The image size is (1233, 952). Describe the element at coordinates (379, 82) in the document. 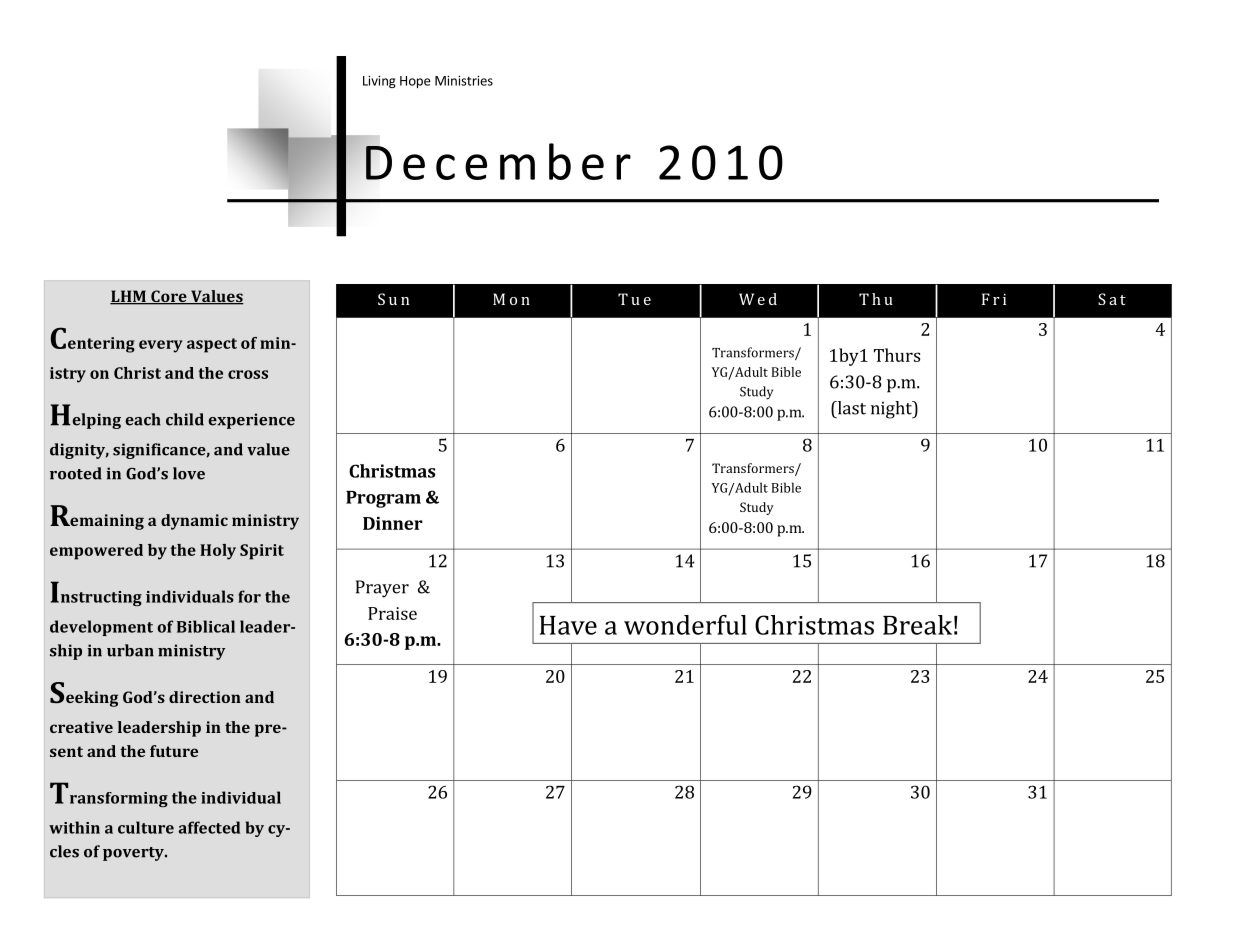

I see `Living` at that location.
